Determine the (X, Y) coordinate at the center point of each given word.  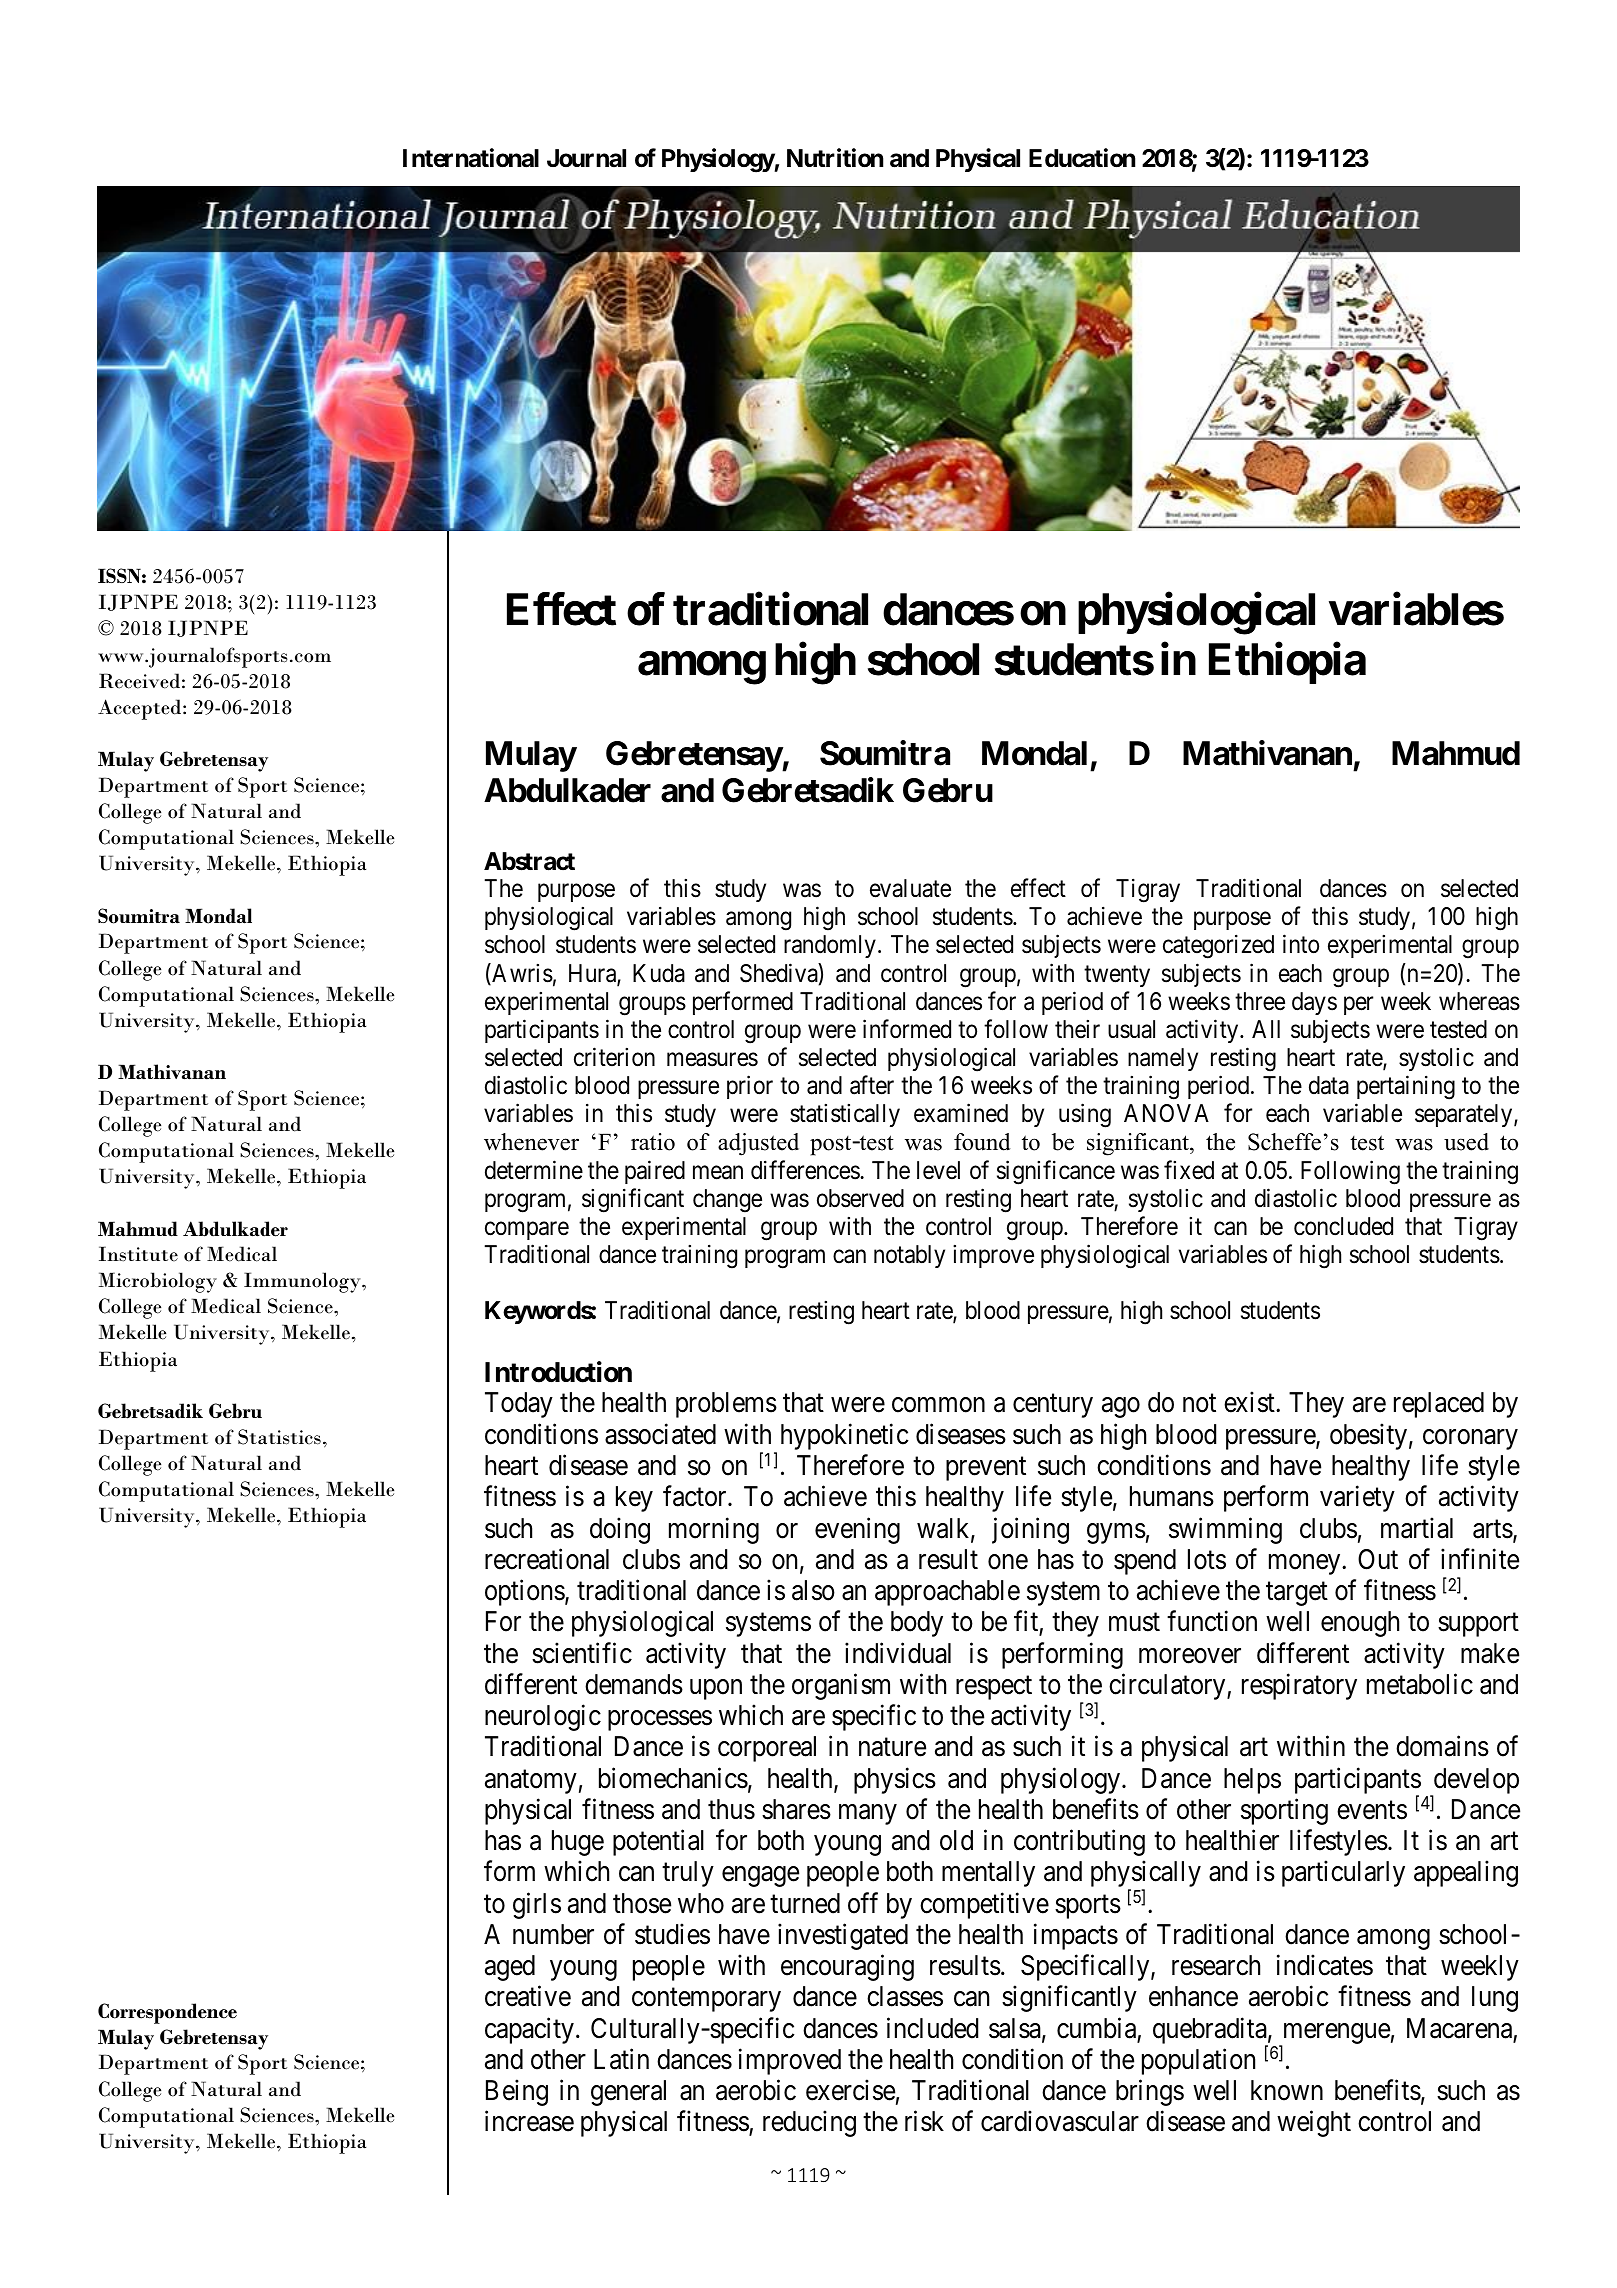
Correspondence (167, 2013)
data (1329, 1085)
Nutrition (835, 158)
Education (1082, 158)
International (471, 158)
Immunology (303, 1282)
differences (806, 1170)
